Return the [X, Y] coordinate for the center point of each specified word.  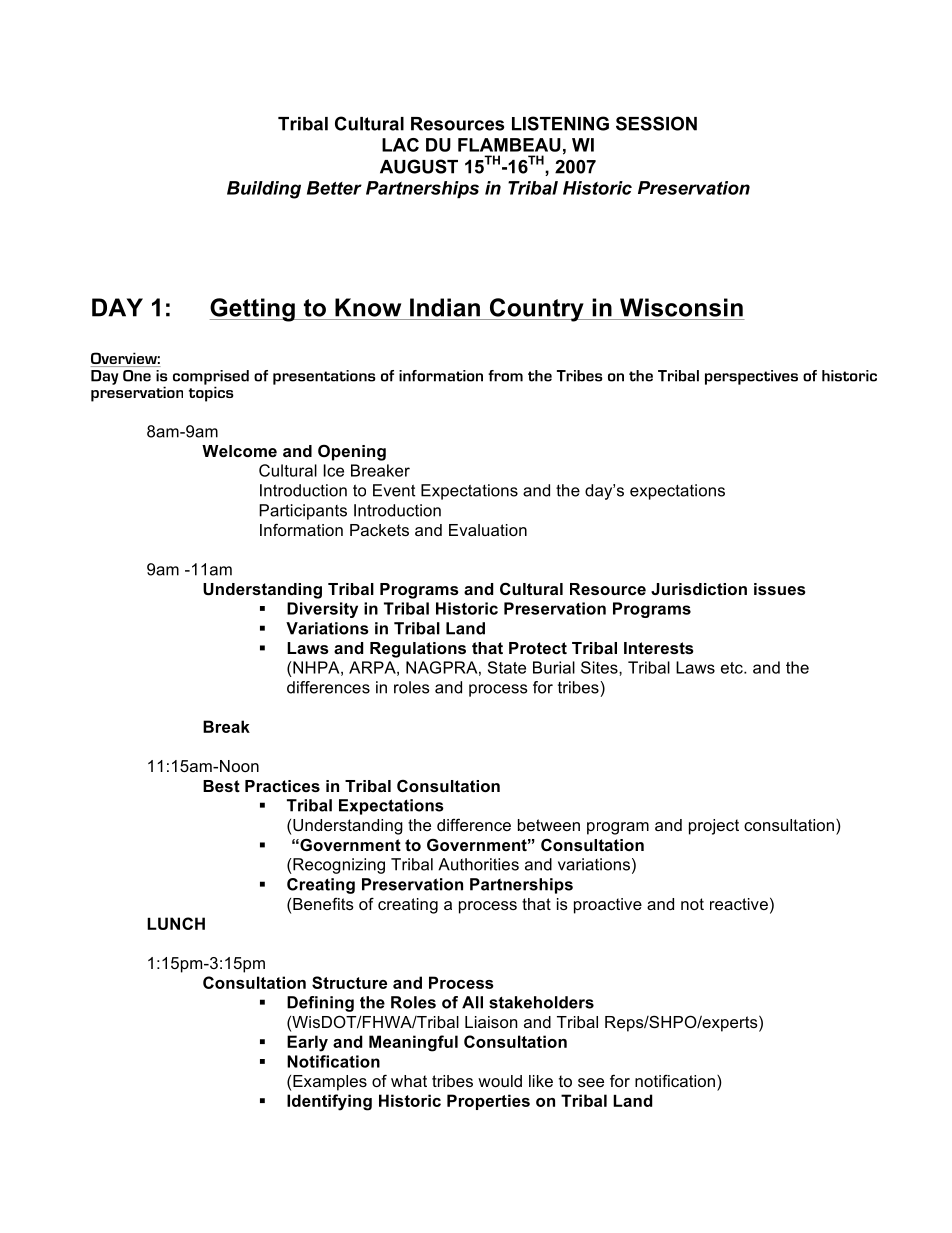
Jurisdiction [699, 589]
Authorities [478, 864]
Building [264, 190]
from [505, 376]
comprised [211, 378]
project [714, 827]
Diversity [322, 610]
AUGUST [419, 166]
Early [307, 1043]
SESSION [656, 123]
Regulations [418, 650]
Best [221, 786]
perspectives [751, 377]
